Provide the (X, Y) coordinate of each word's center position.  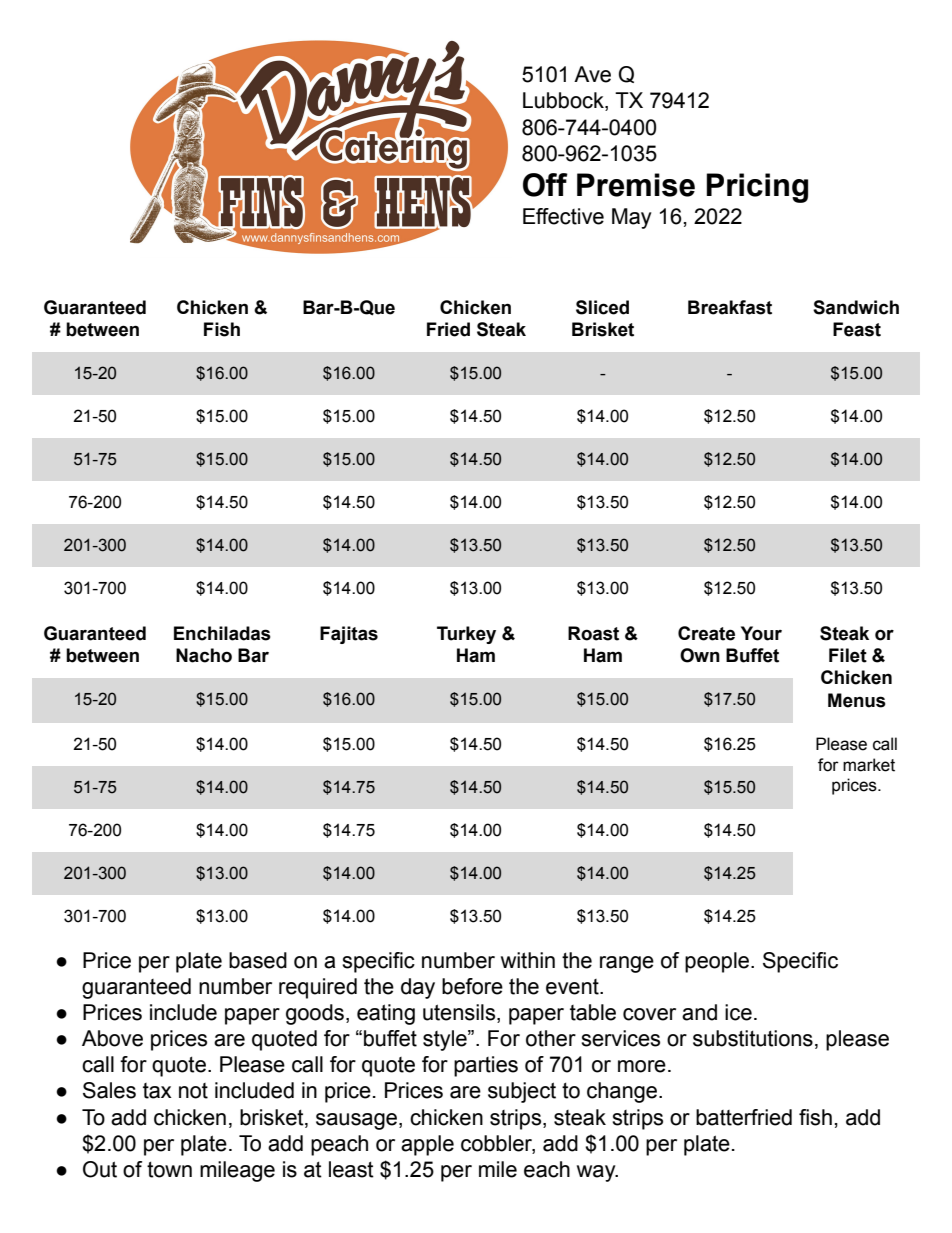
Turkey (466, 635)
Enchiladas (222, 633)
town (169, 1169)
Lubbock (564, 101)
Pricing (757, 188)
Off (545, 185)
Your (761, 633)
